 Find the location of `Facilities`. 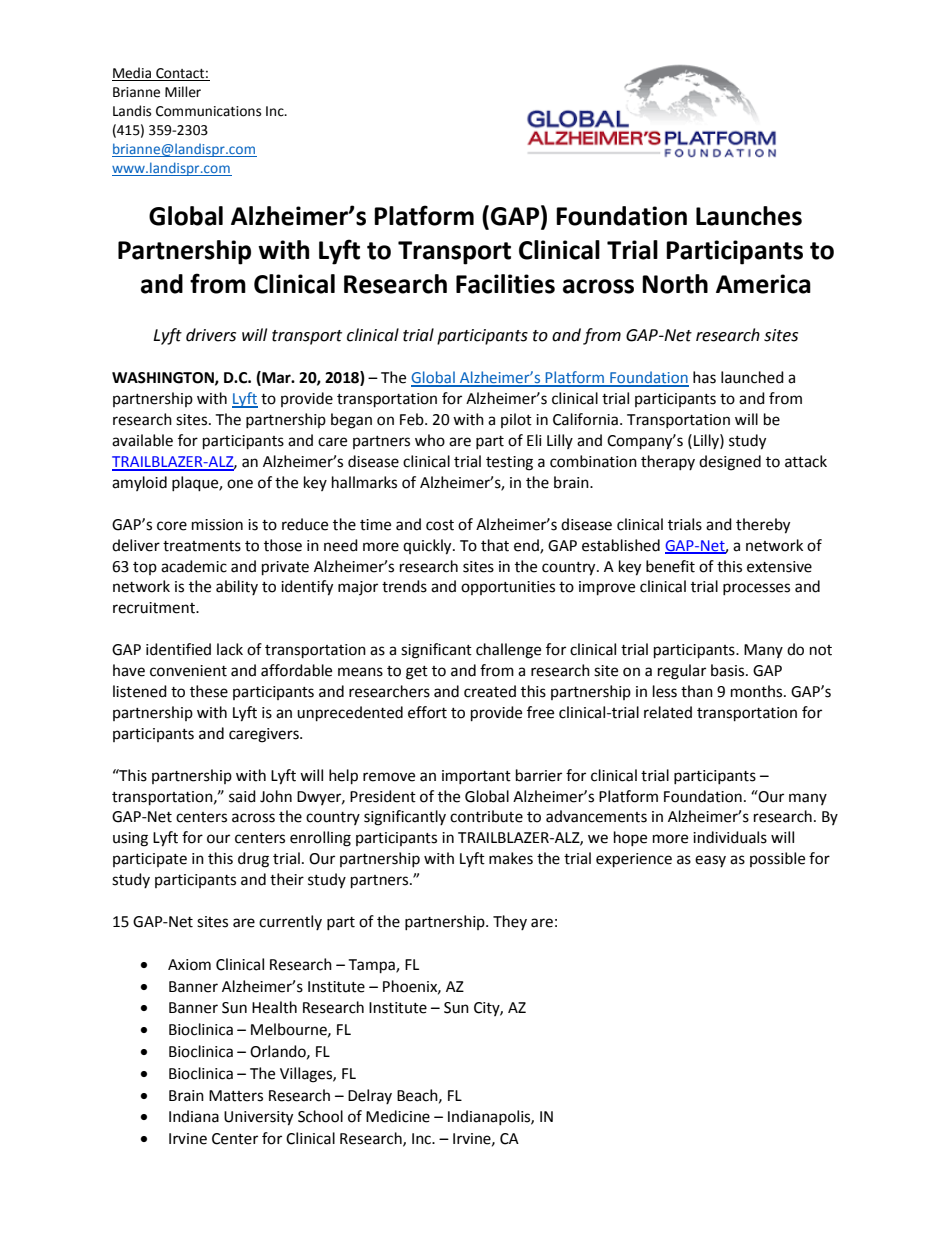

Facilities is located at coordinates (505, 284).
